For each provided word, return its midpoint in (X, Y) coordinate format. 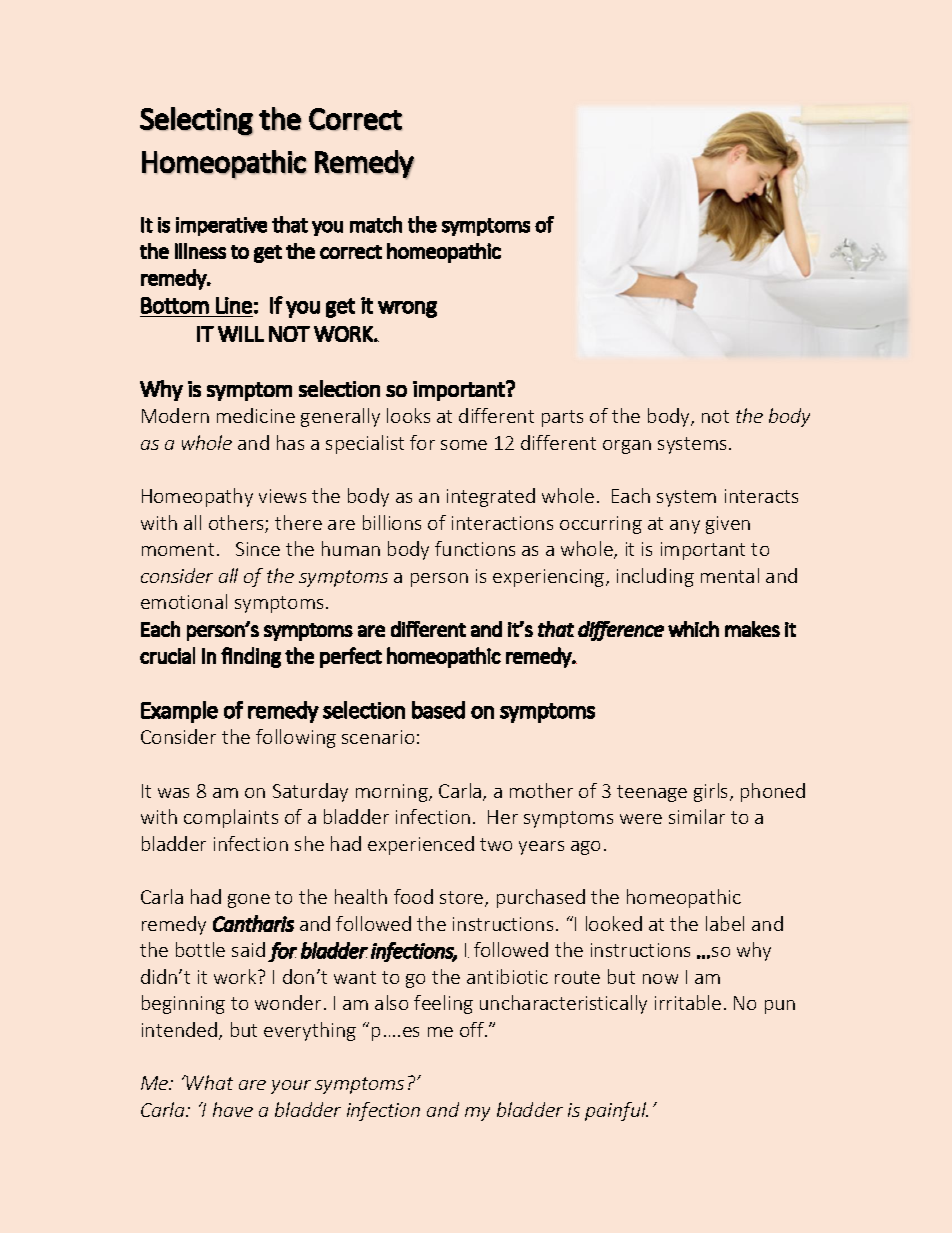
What (209, 1082)
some (464, 445)
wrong (407, 309)
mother (541, 790)
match (376, 224)
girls (712, 792)
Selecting (196, 121)
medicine (256, 415)
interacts (761, 496)
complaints (231, 818)
